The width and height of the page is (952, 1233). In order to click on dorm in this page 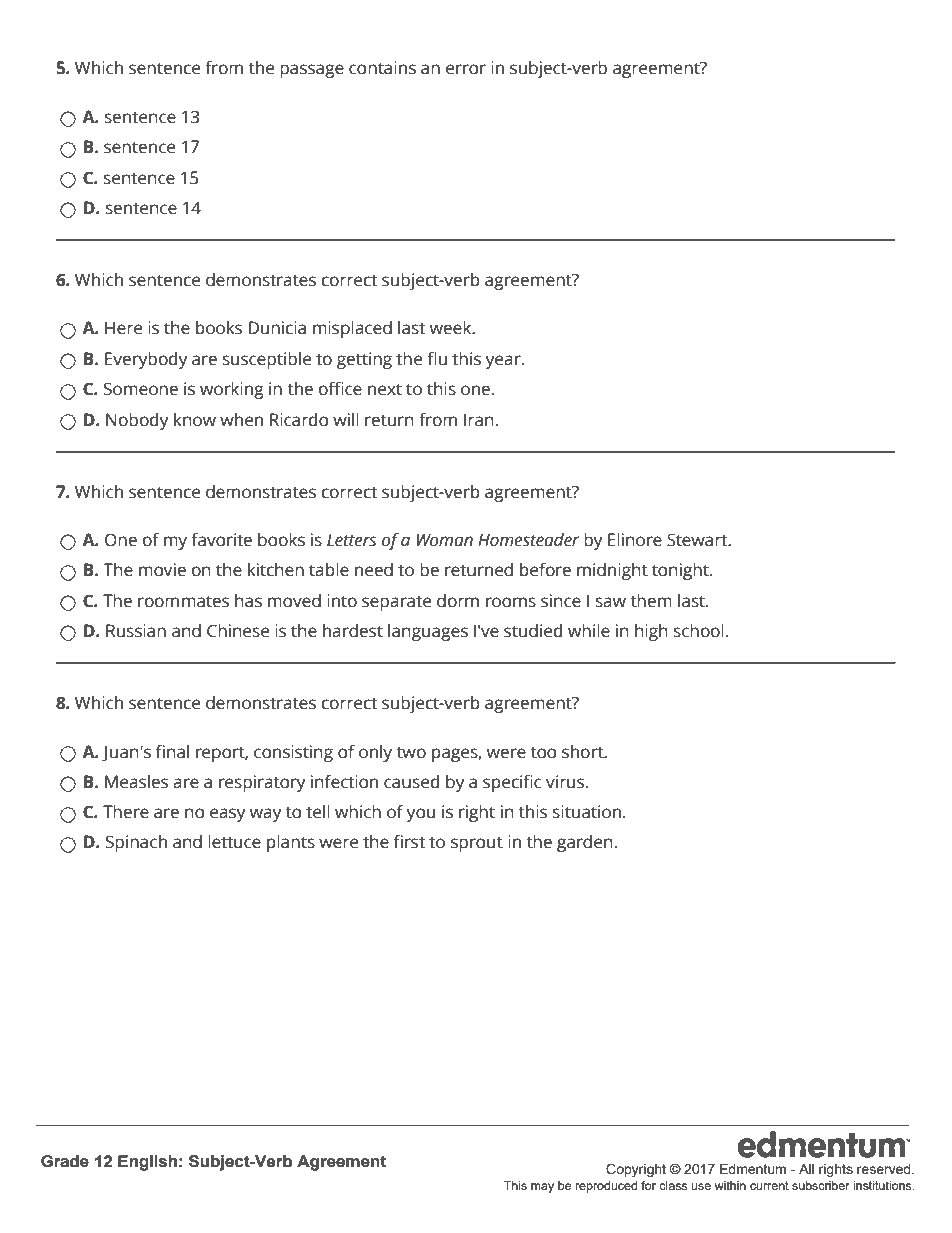, I will do `click(458, 601)`.
